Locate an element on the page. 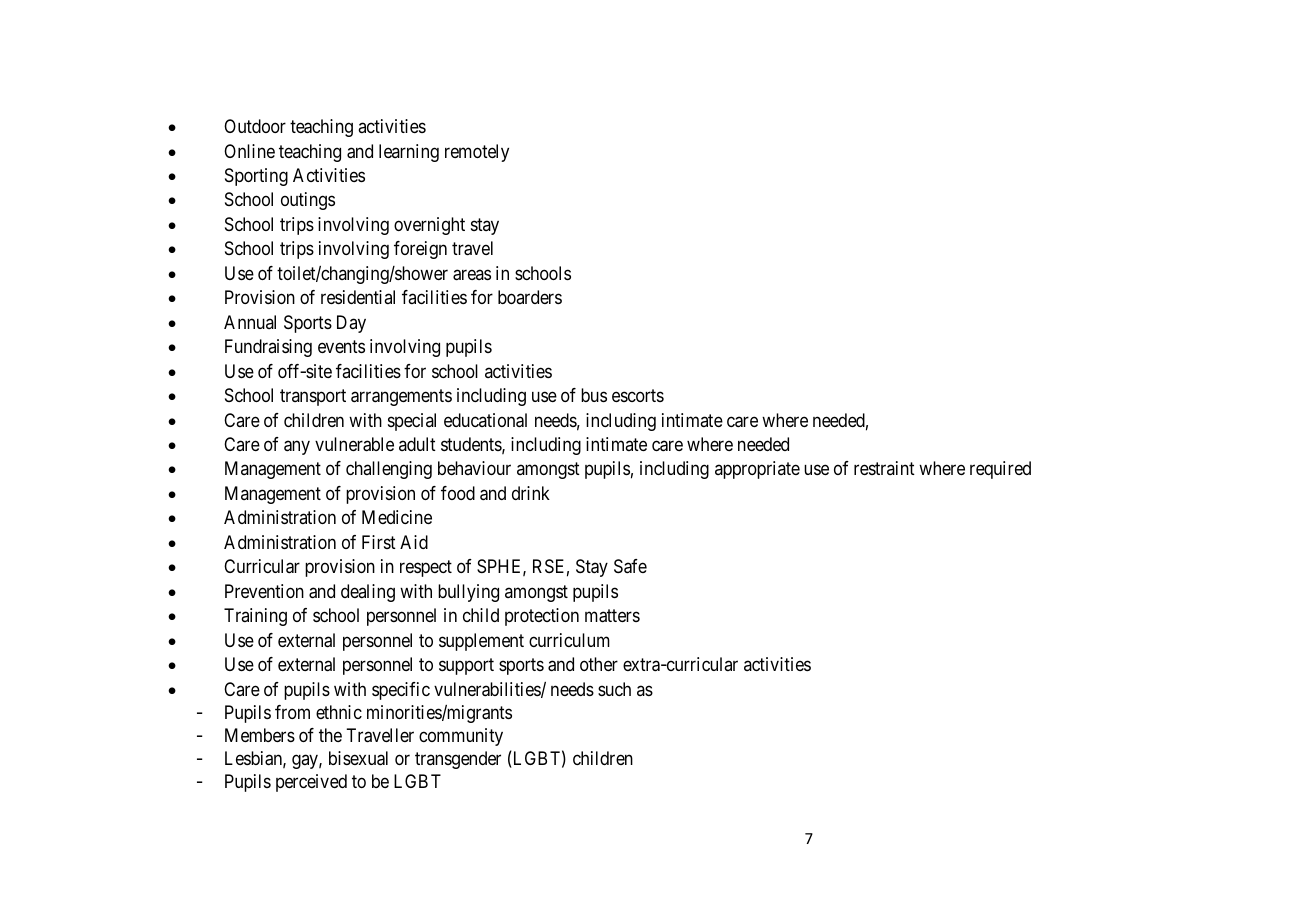 The image size is (1308, 924). learning is located at coordinates (409, 153).
